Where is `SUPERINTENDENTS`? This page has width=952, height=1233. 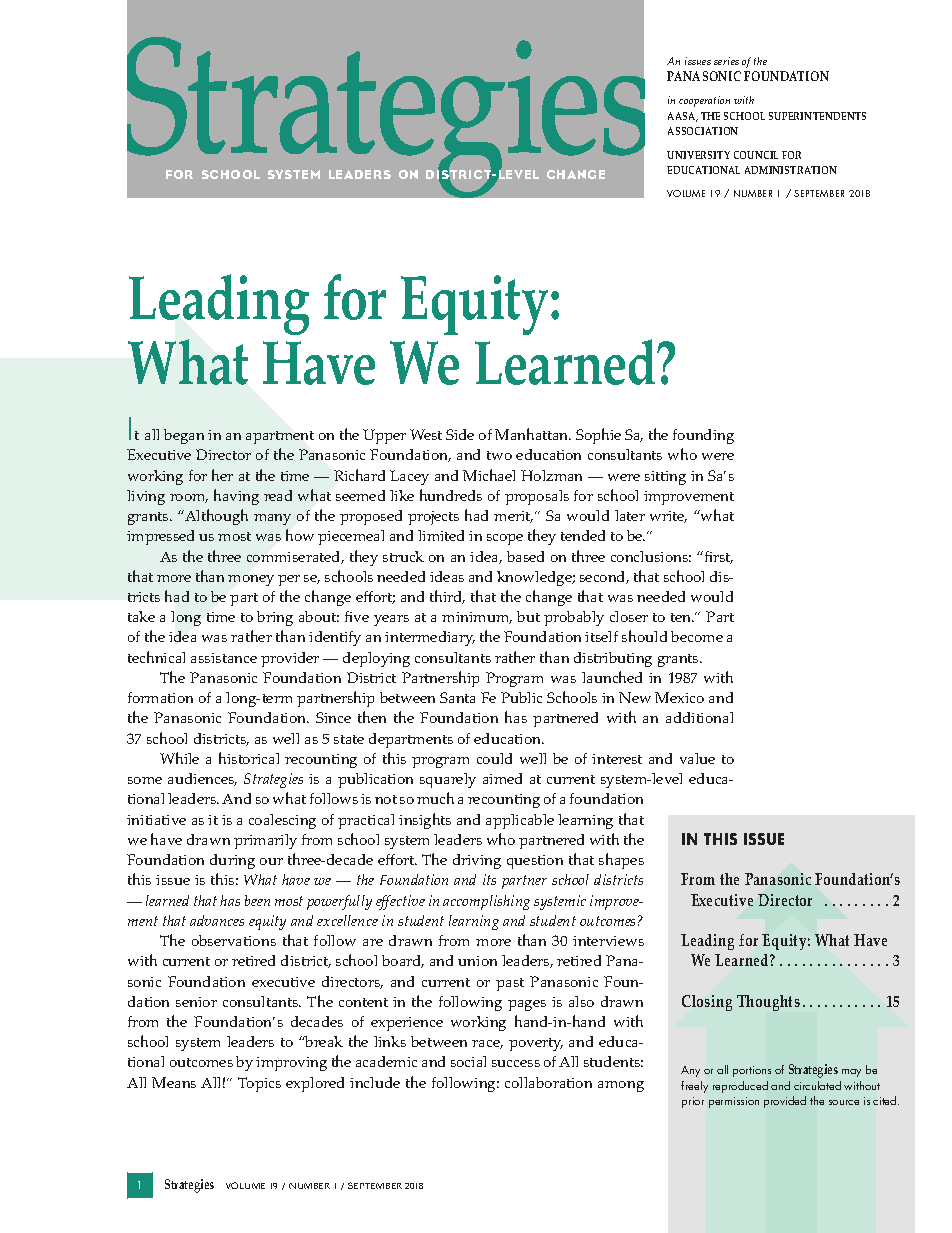 SUPERINTENDENTS is located at coordinates (817, 116).
